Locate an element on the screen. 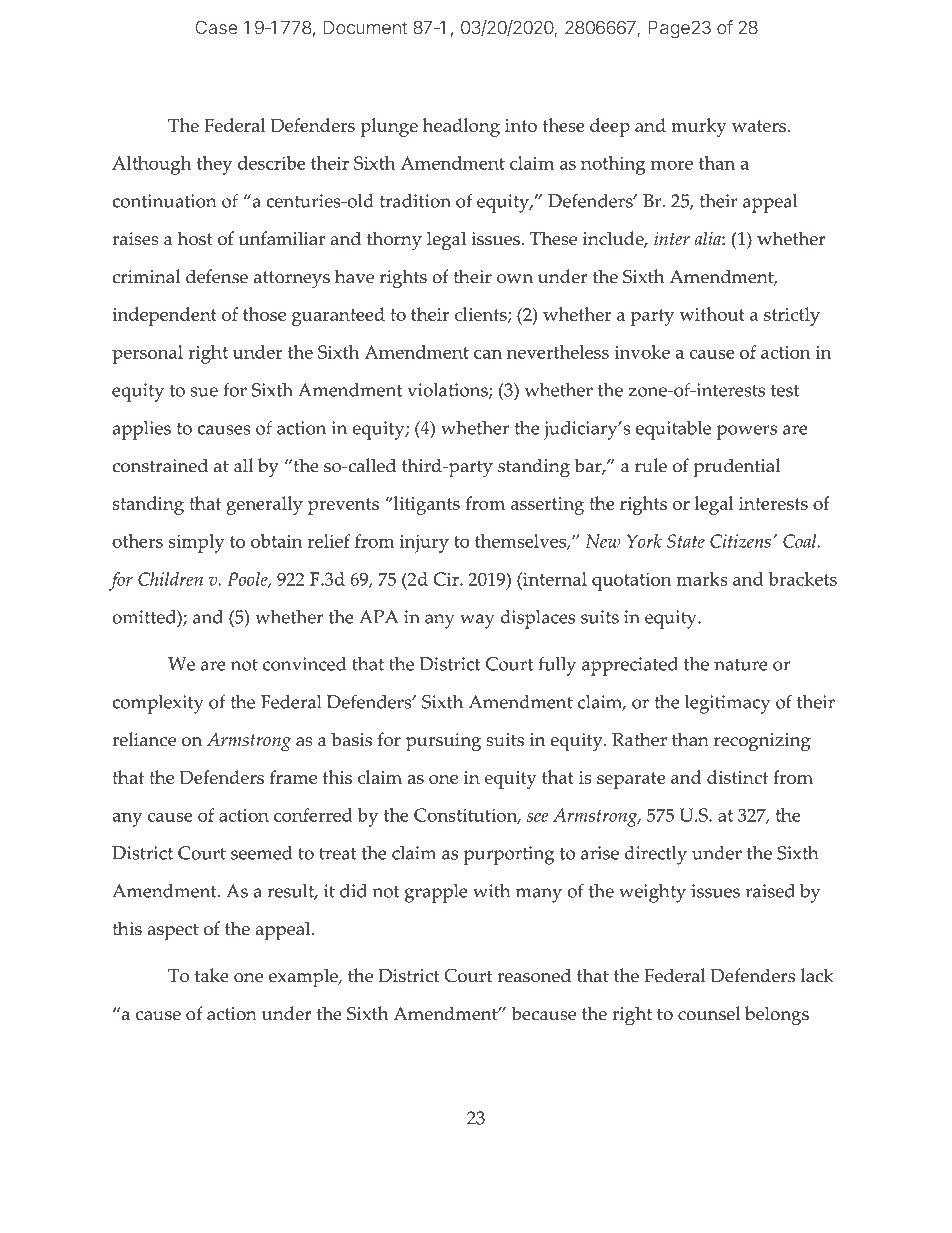  complexity is located at coordinates (158, 704).
